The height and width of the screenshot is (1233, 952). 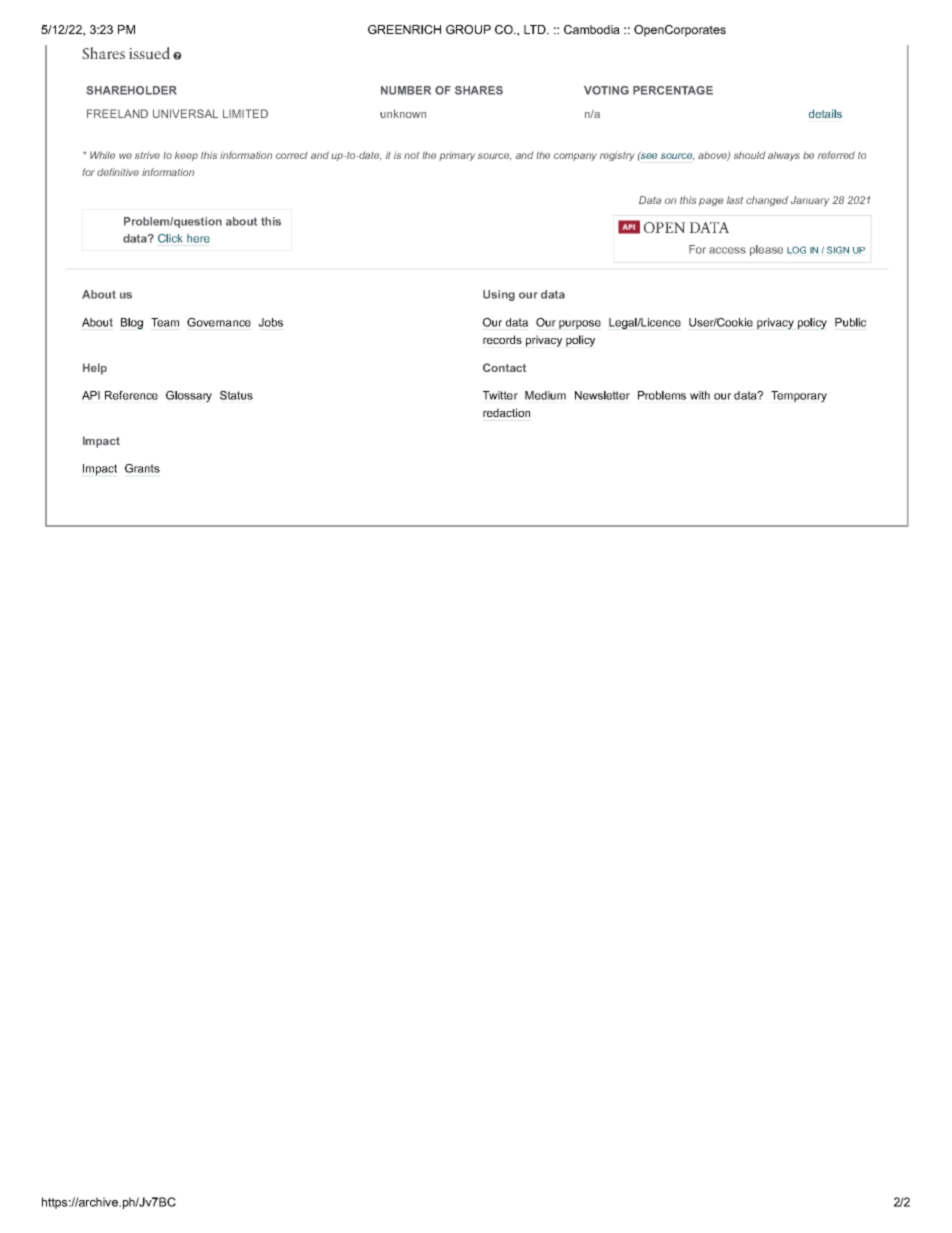 I want to click on Temporary, so click(x=799, y=396).
